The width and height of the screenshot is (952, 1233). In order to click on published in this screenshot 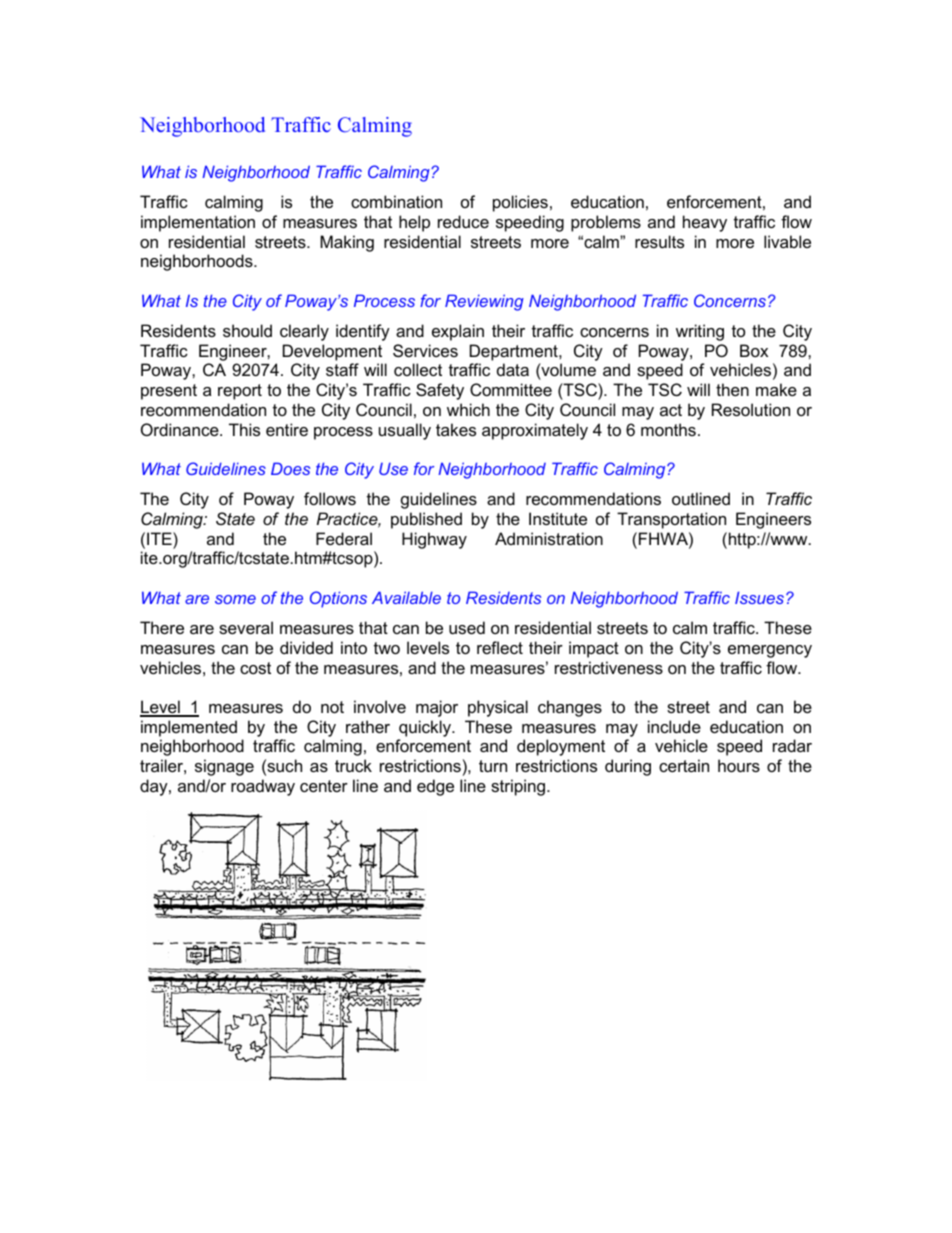, I will do `click(426, 520)`.
